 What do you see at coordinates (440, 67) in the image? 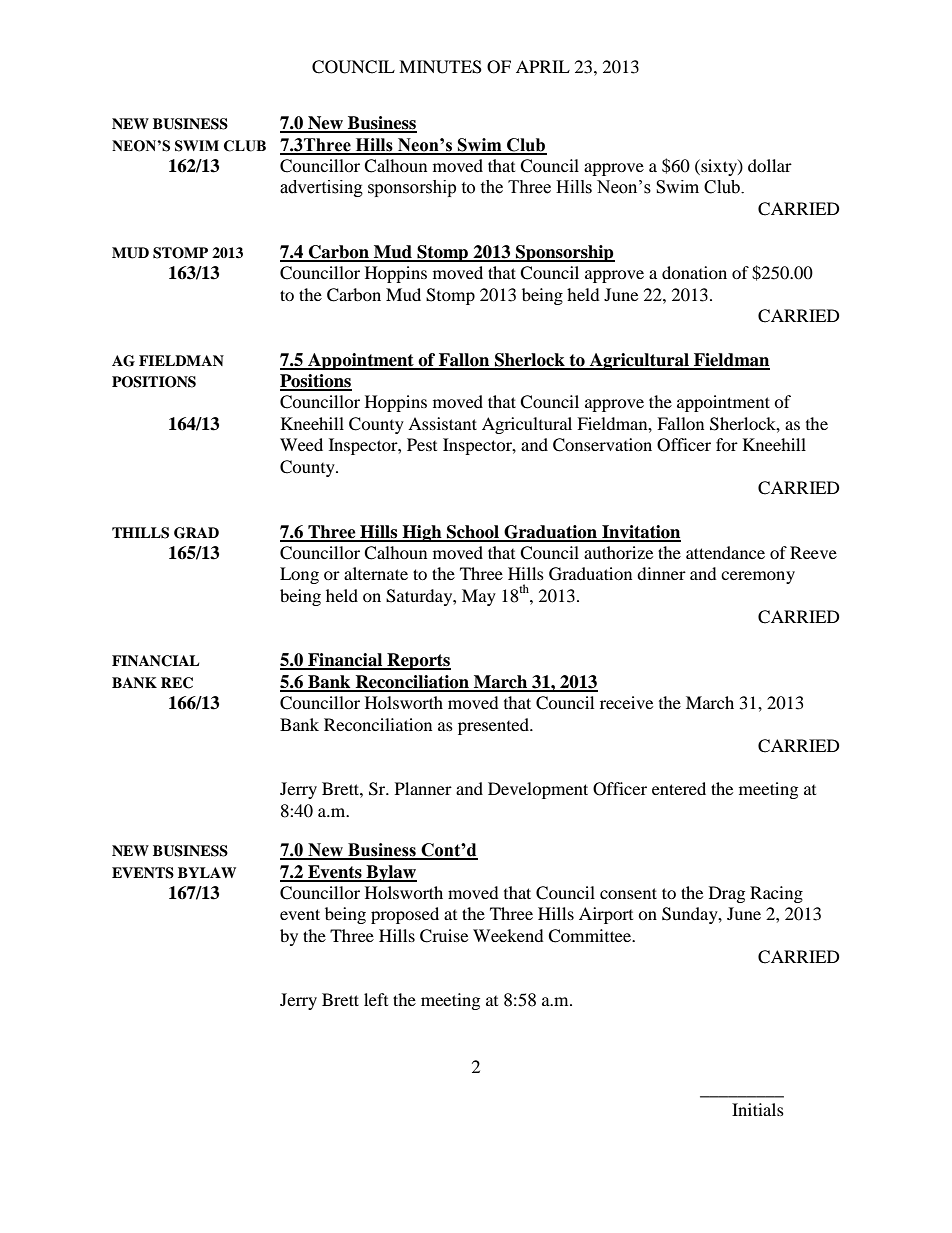
I see `MINUTES` at bounding box center [440, 67].
